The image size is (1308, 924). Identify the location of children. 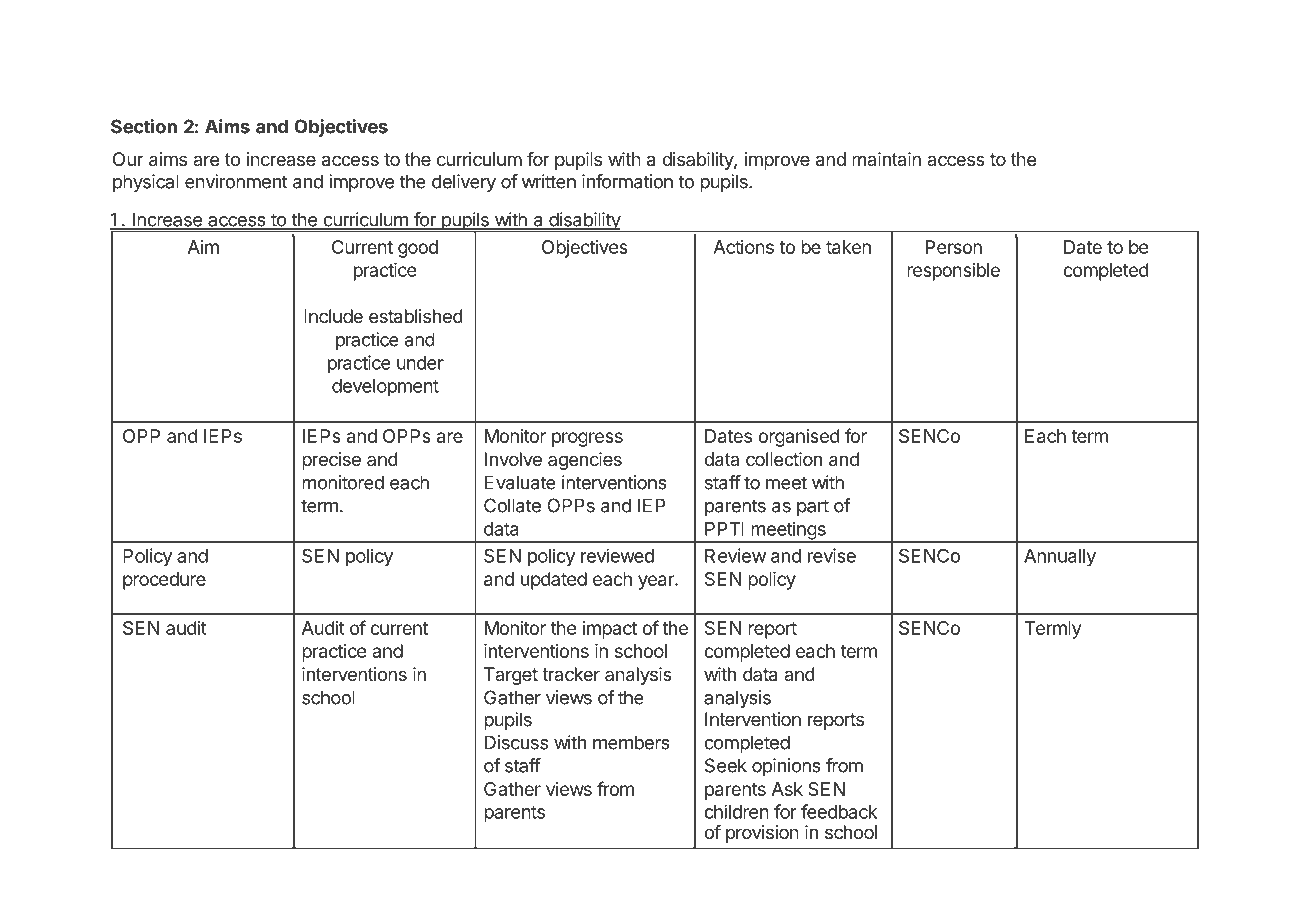
(736, 811).
